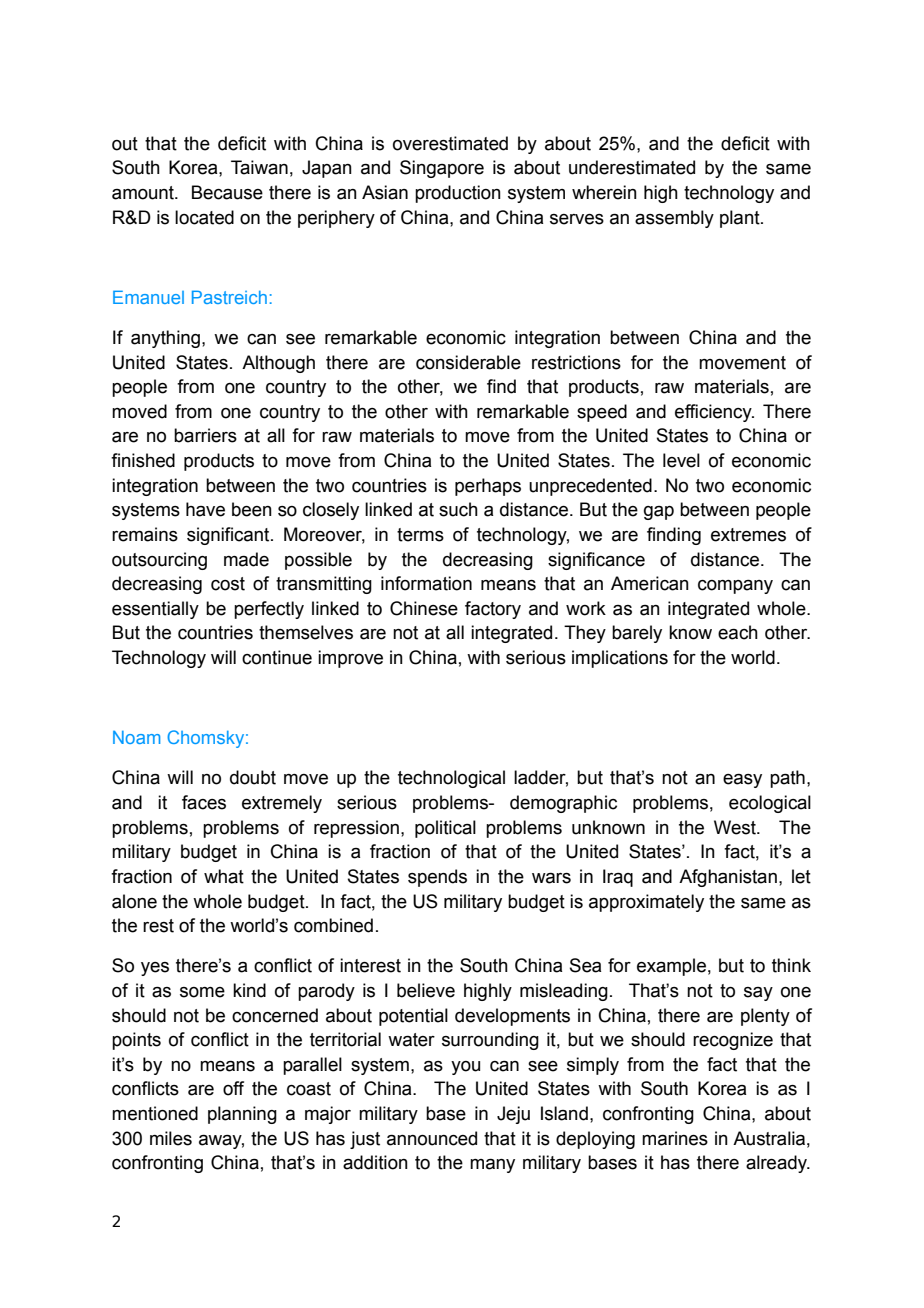 The width and height of the page is (924, 1308). I want to click on production, so click(458, 194).
